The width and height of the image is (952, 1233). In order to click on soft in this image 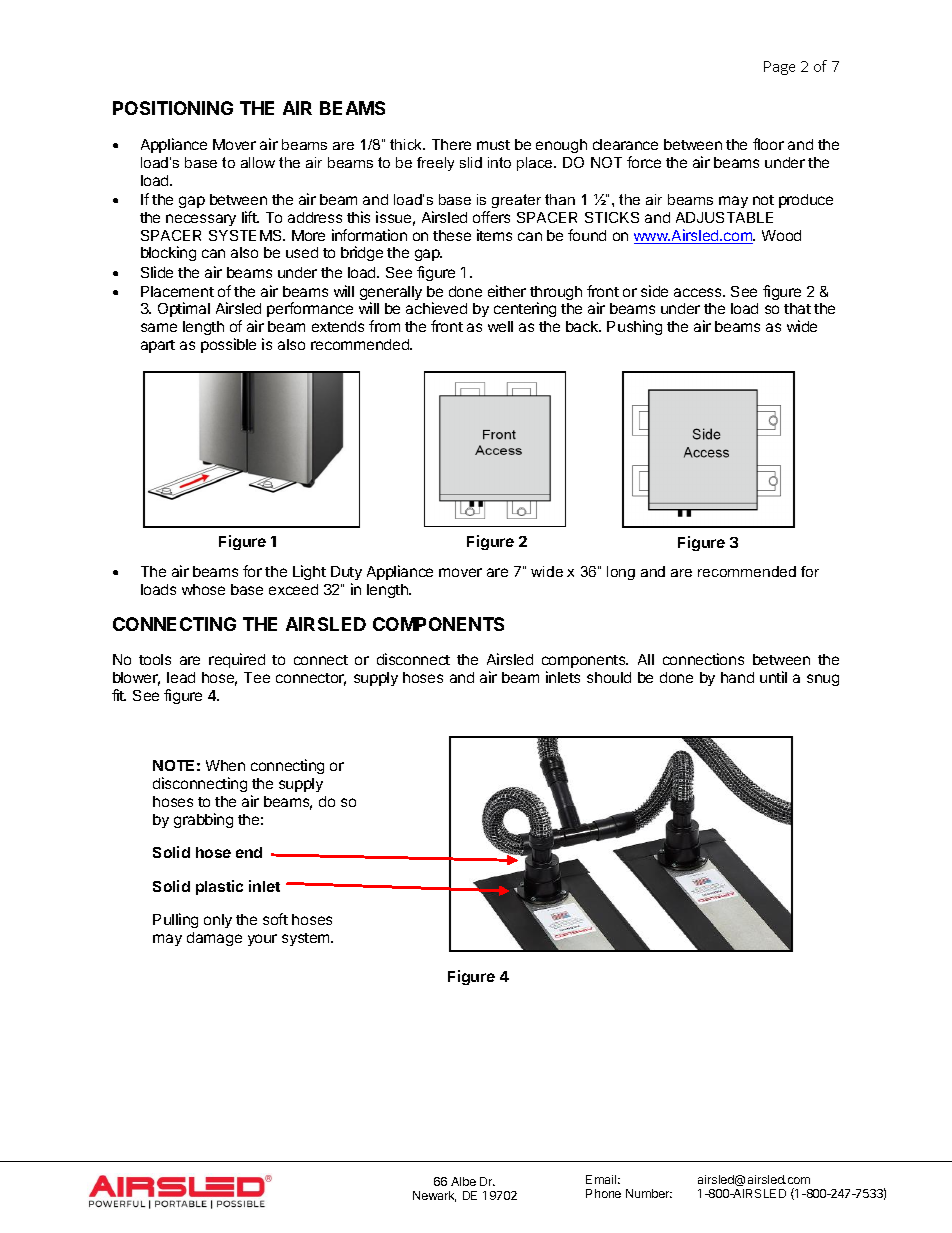, I will do `click(275, 919)`.
